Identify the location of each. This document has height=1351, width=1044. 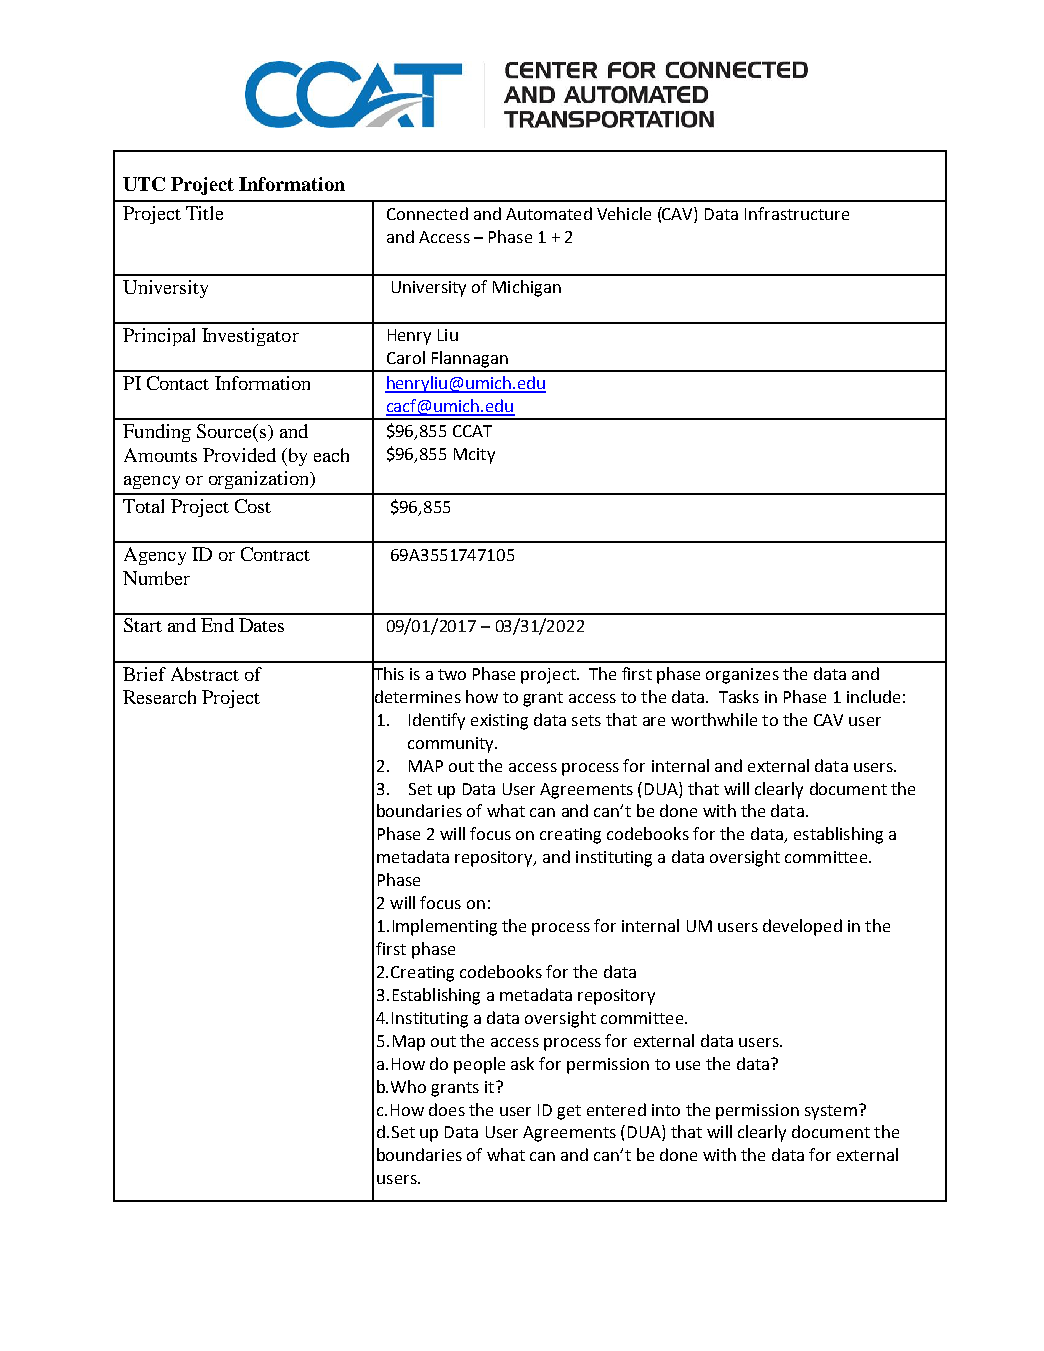
(331, 455).
